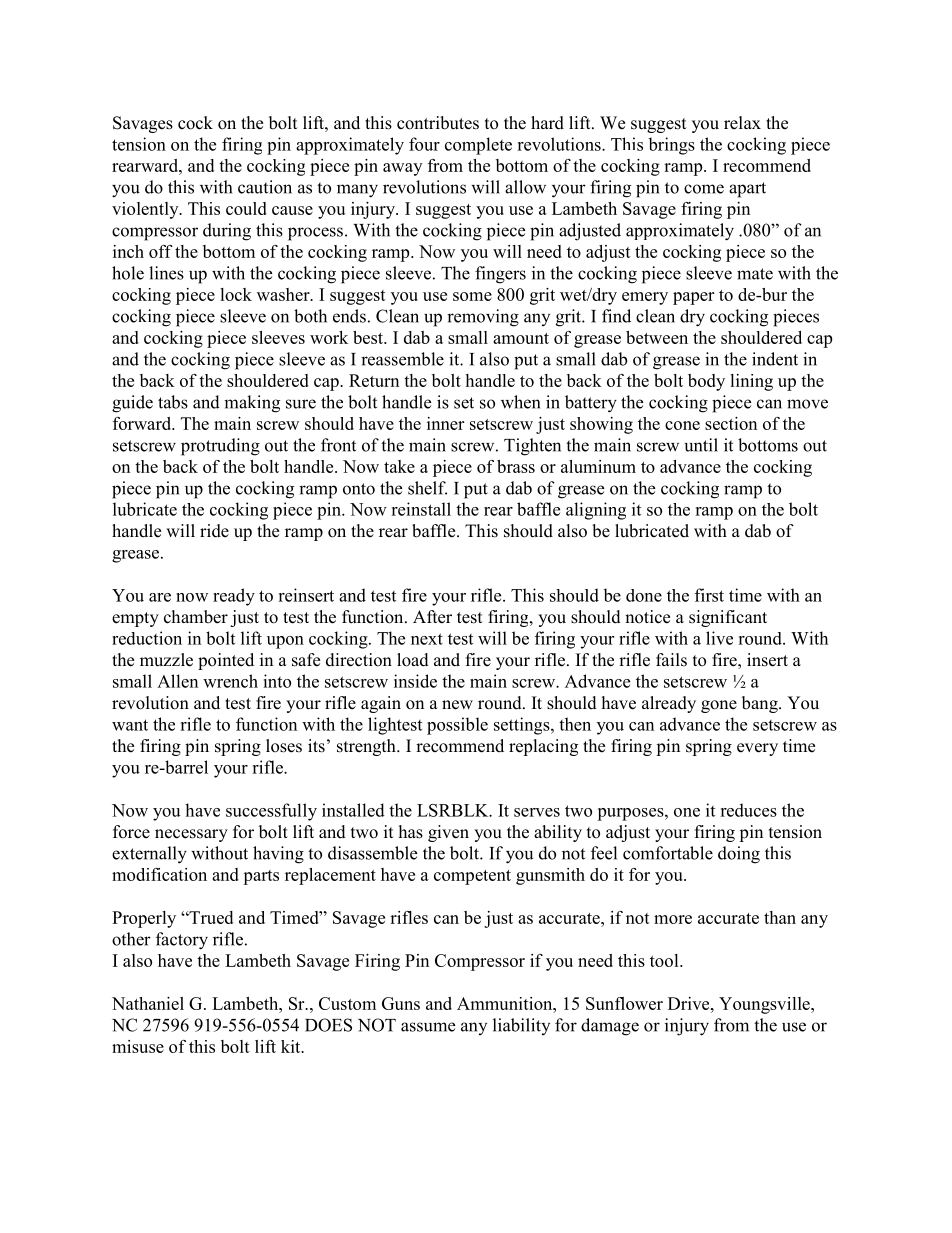 This screenshot has height=1233, width=952. What do you see at coordinates (428, 1027) in the screenshot?
I see `assume` at bounding box center [428, 1027].
